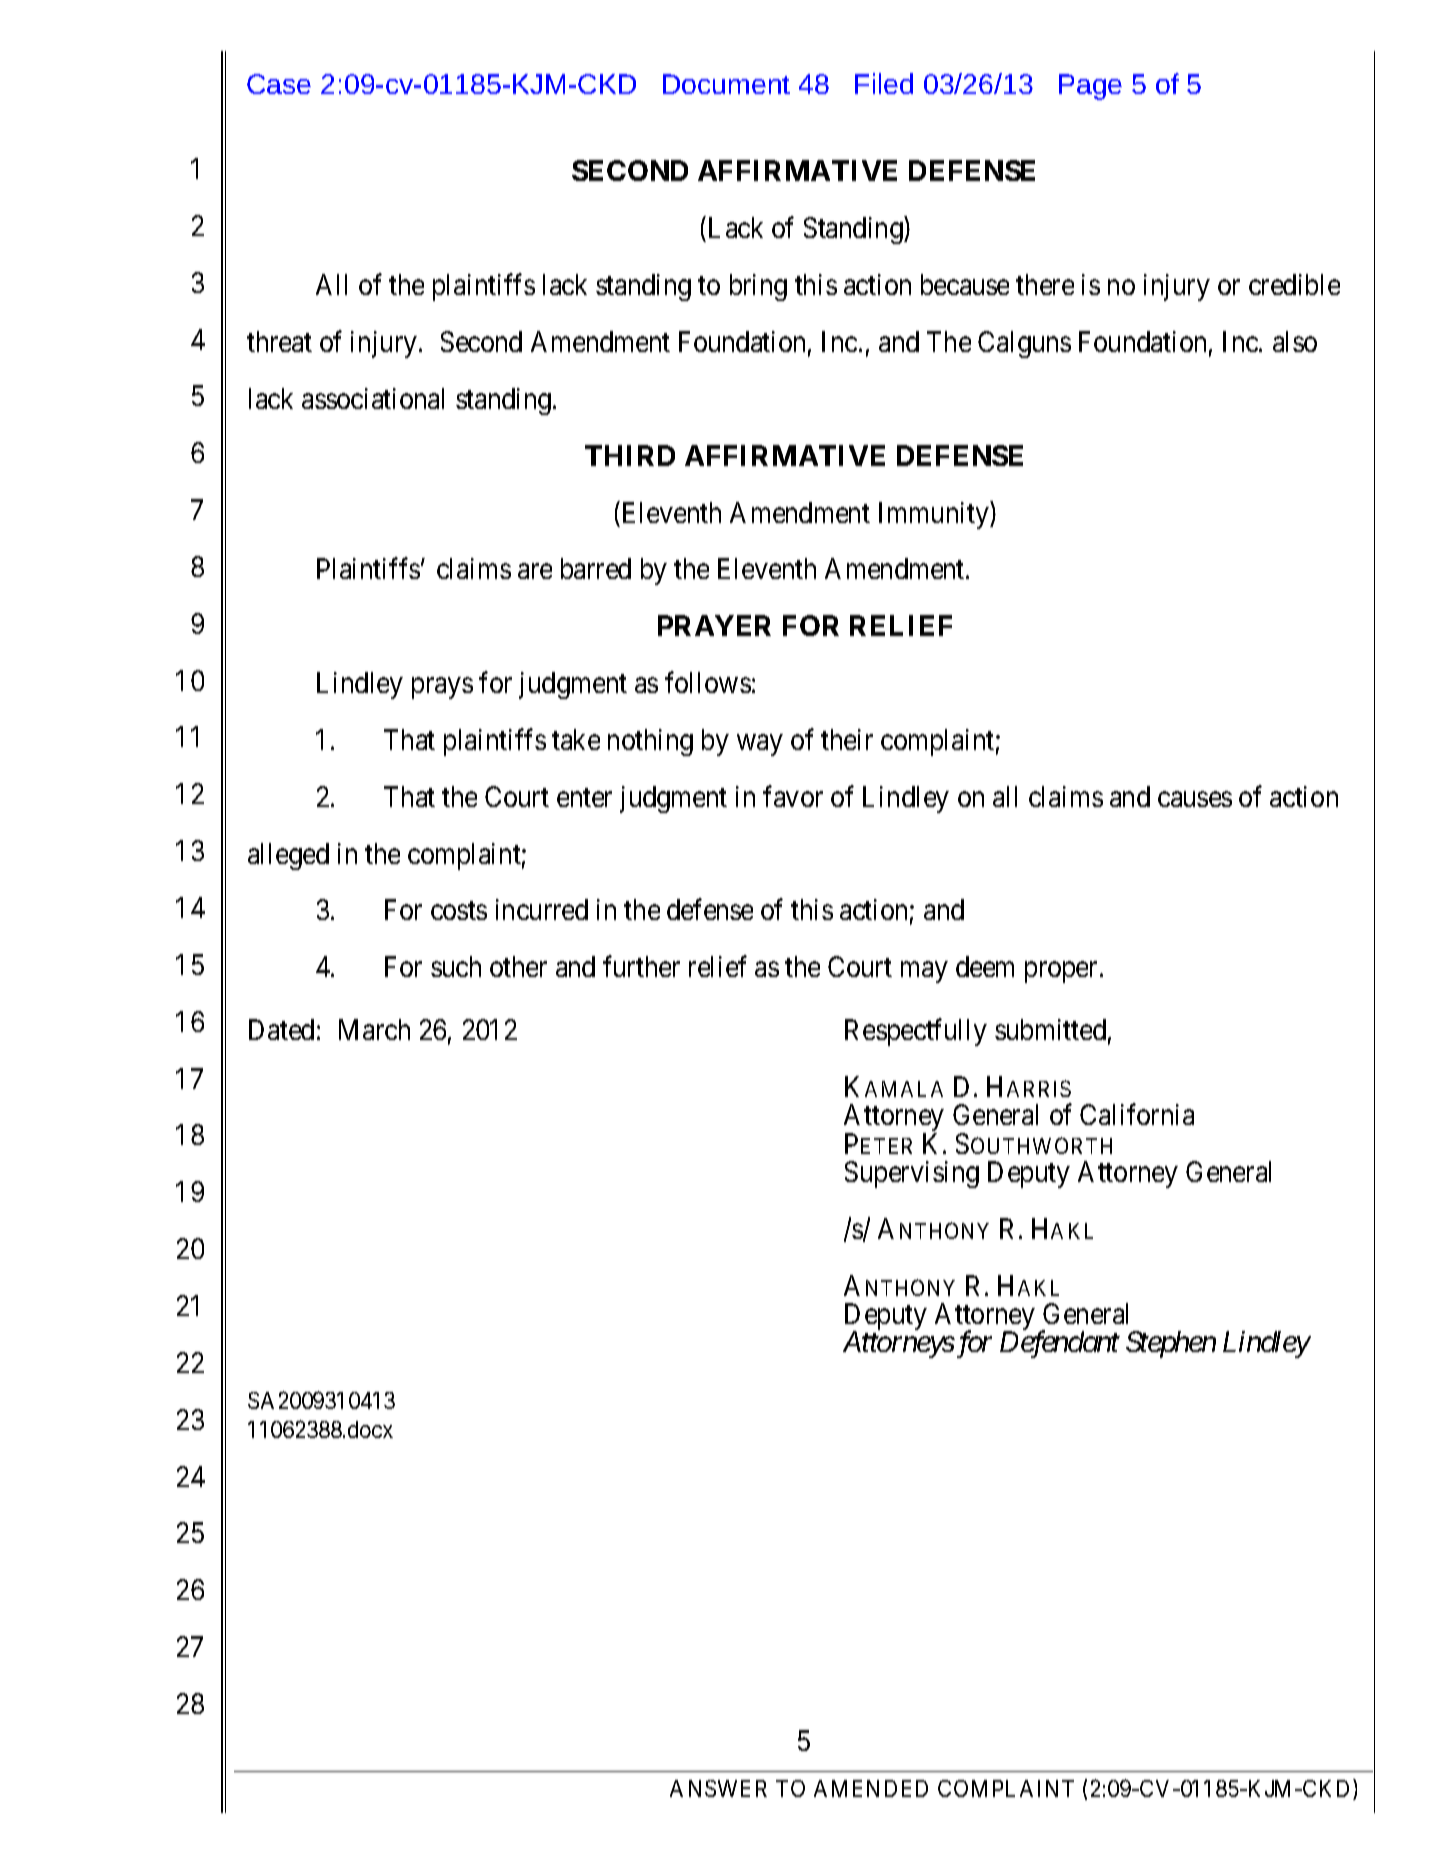 This image has height=1876, width=1449. I want to click on March, so click(374, 1029).
